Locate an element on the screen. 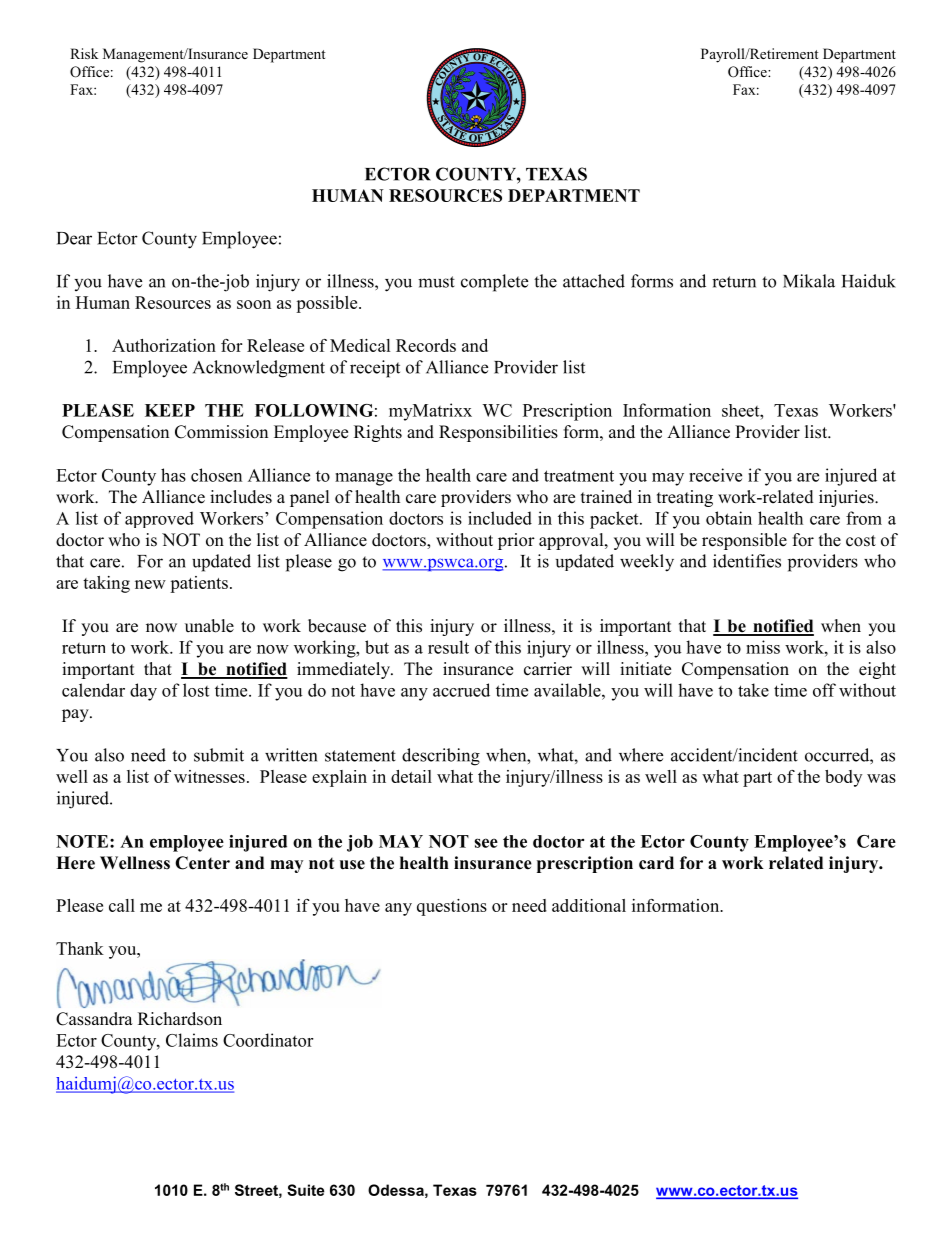 This screenshot has height=1233, width=952. attached is located at coordinates (594, 281).
